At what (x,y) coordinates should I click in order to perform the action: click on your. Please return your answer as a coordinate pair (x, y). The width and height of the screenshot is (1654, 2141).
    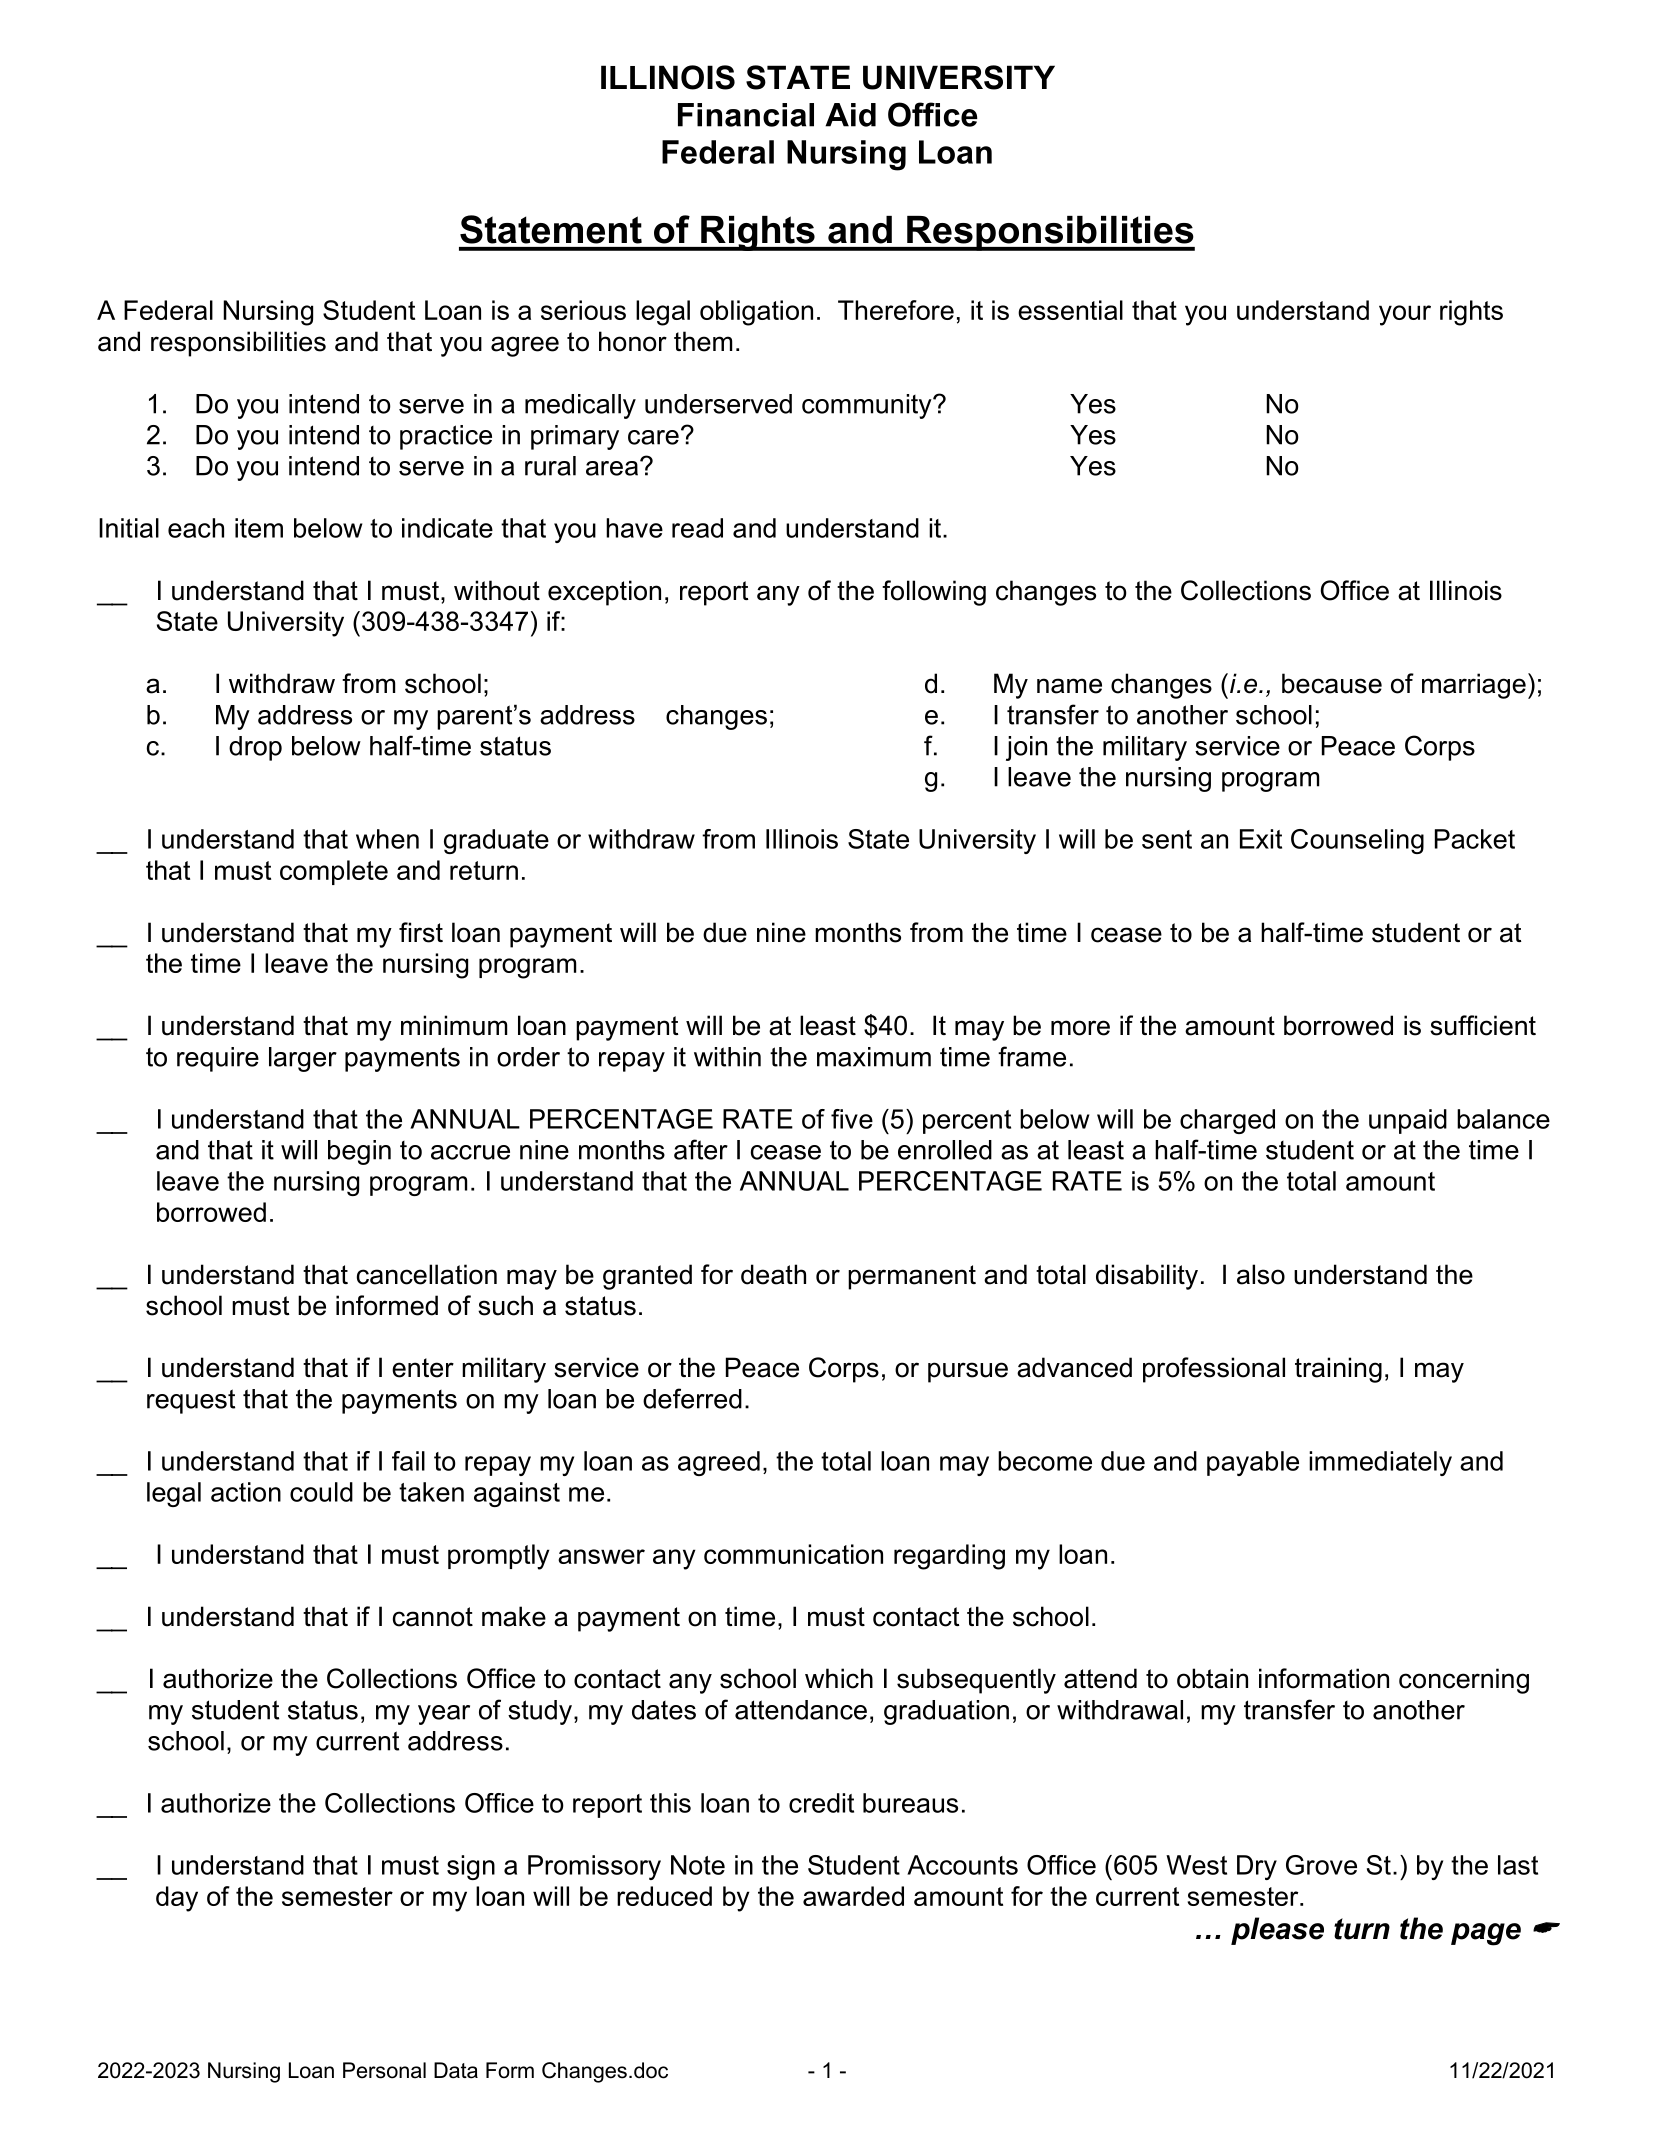
    Looking at the image, I should click on (1405, 315).
